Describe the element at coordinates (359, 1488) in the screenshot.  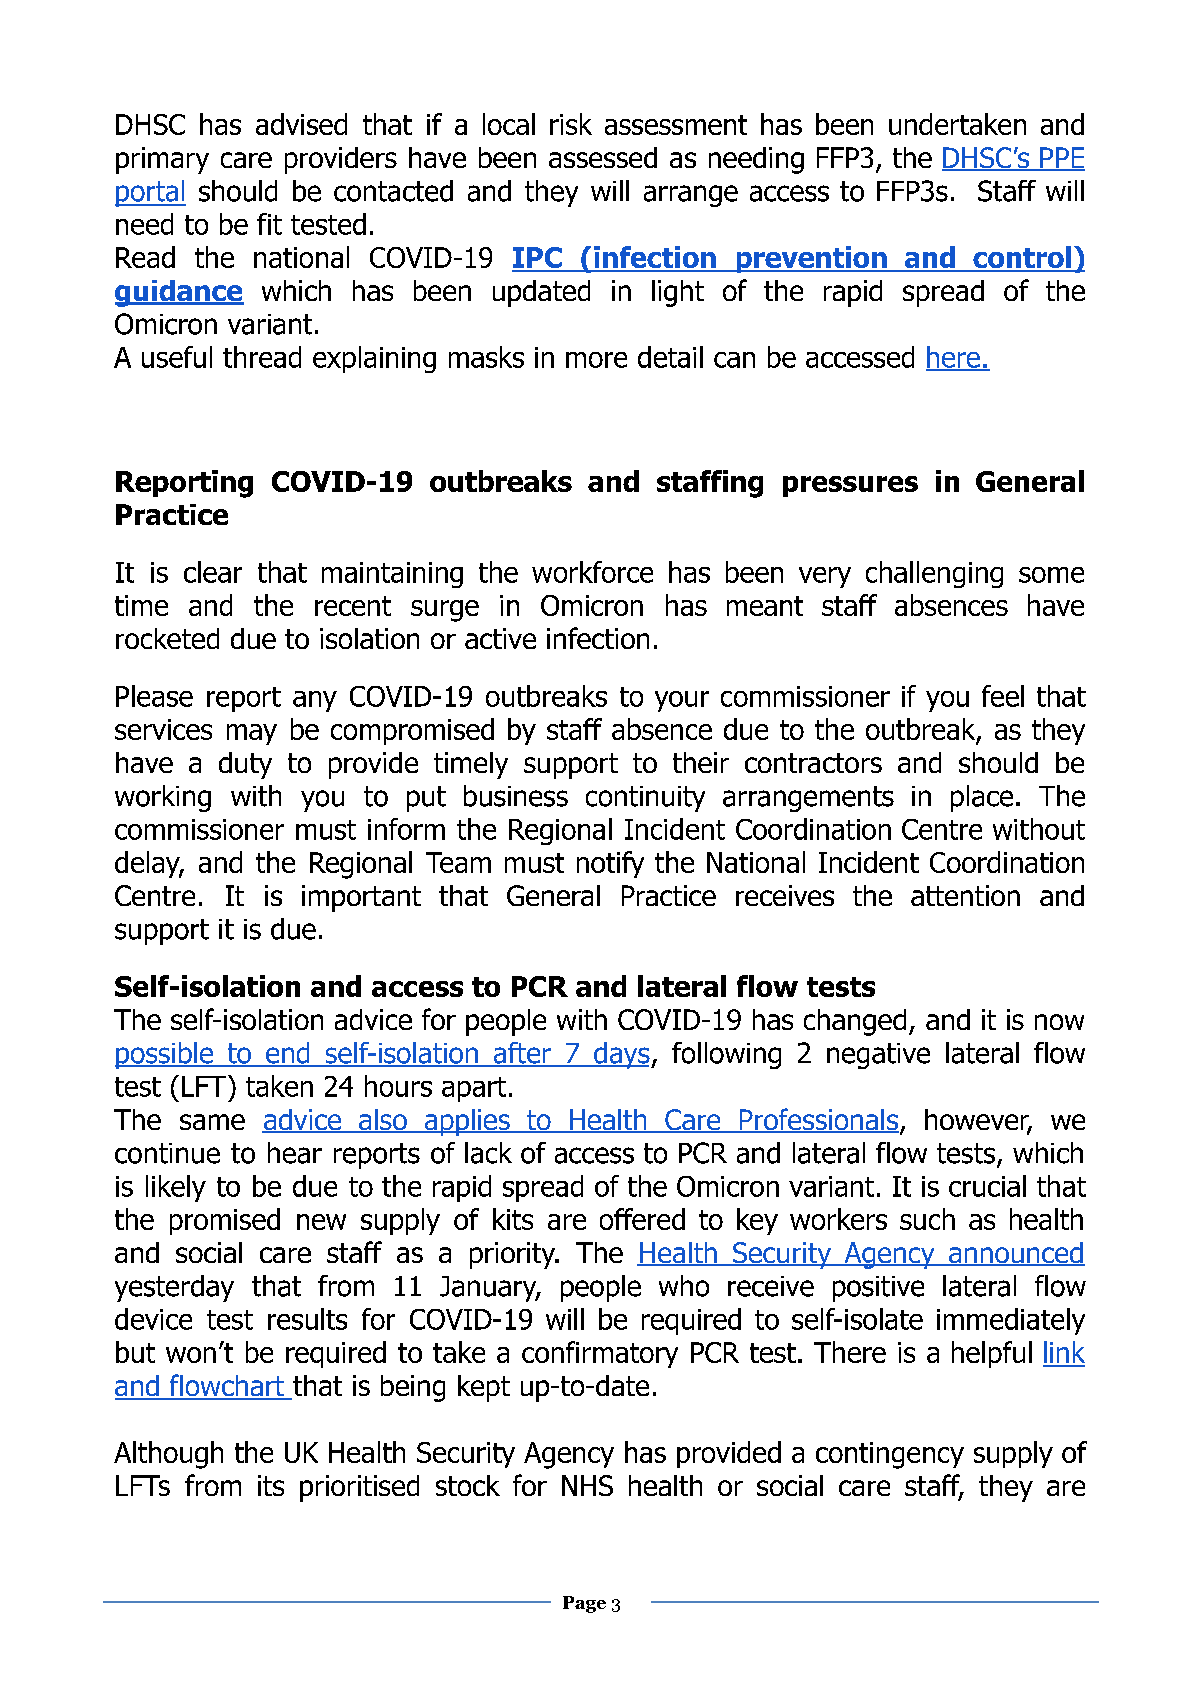
I see `prioritised` at that location.
